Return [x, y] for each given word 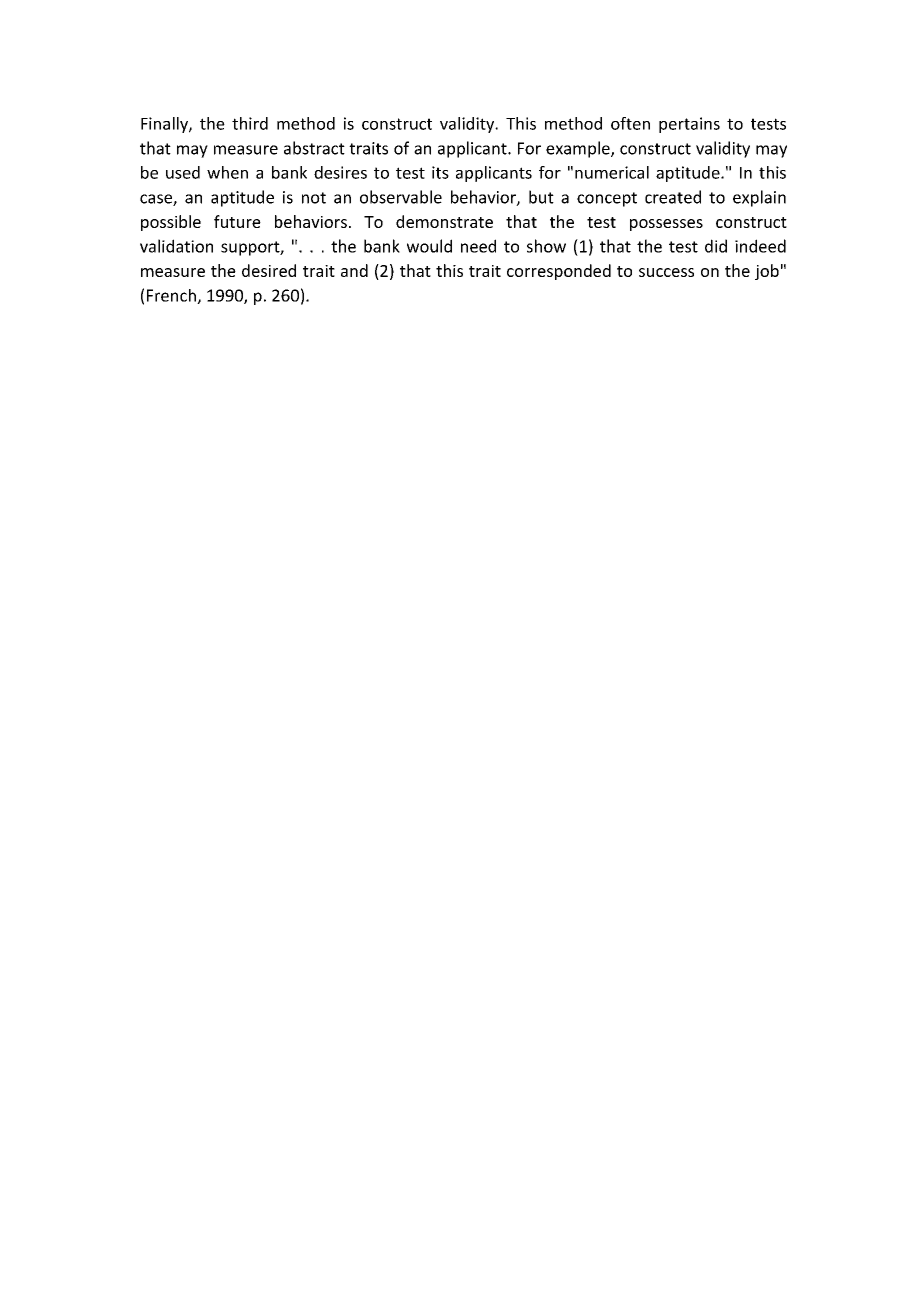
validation [176, 246]
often [630, 123]
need [478, 246]
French [172, 296]
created [673, 197]
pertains [689, 125]
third [250, 123]
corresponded [559, 272]
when [227, 172]
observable [401, 197]
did [716, 246]
